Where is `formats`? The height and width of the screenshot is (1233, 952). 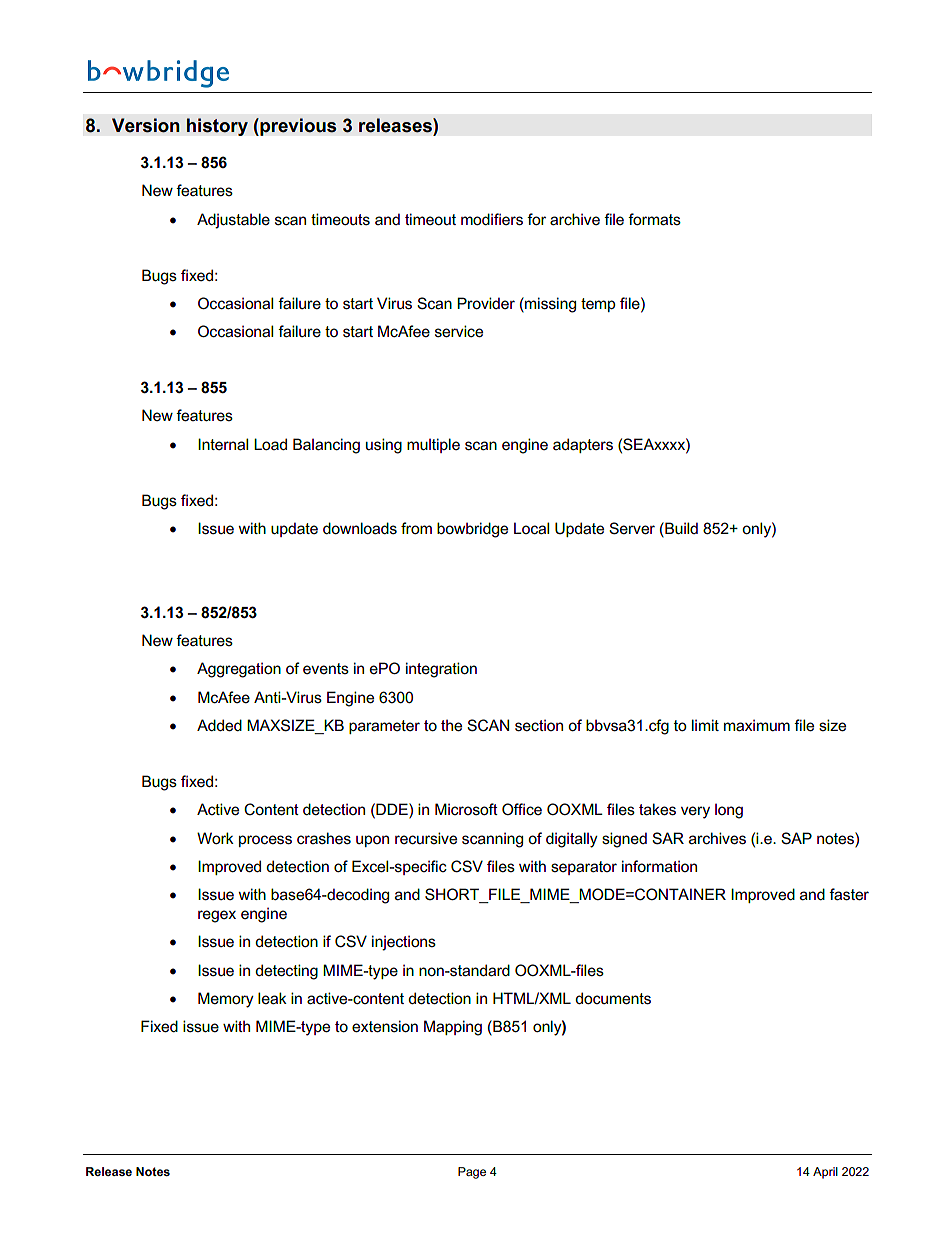
formats is located at coordinates (654, 219).
